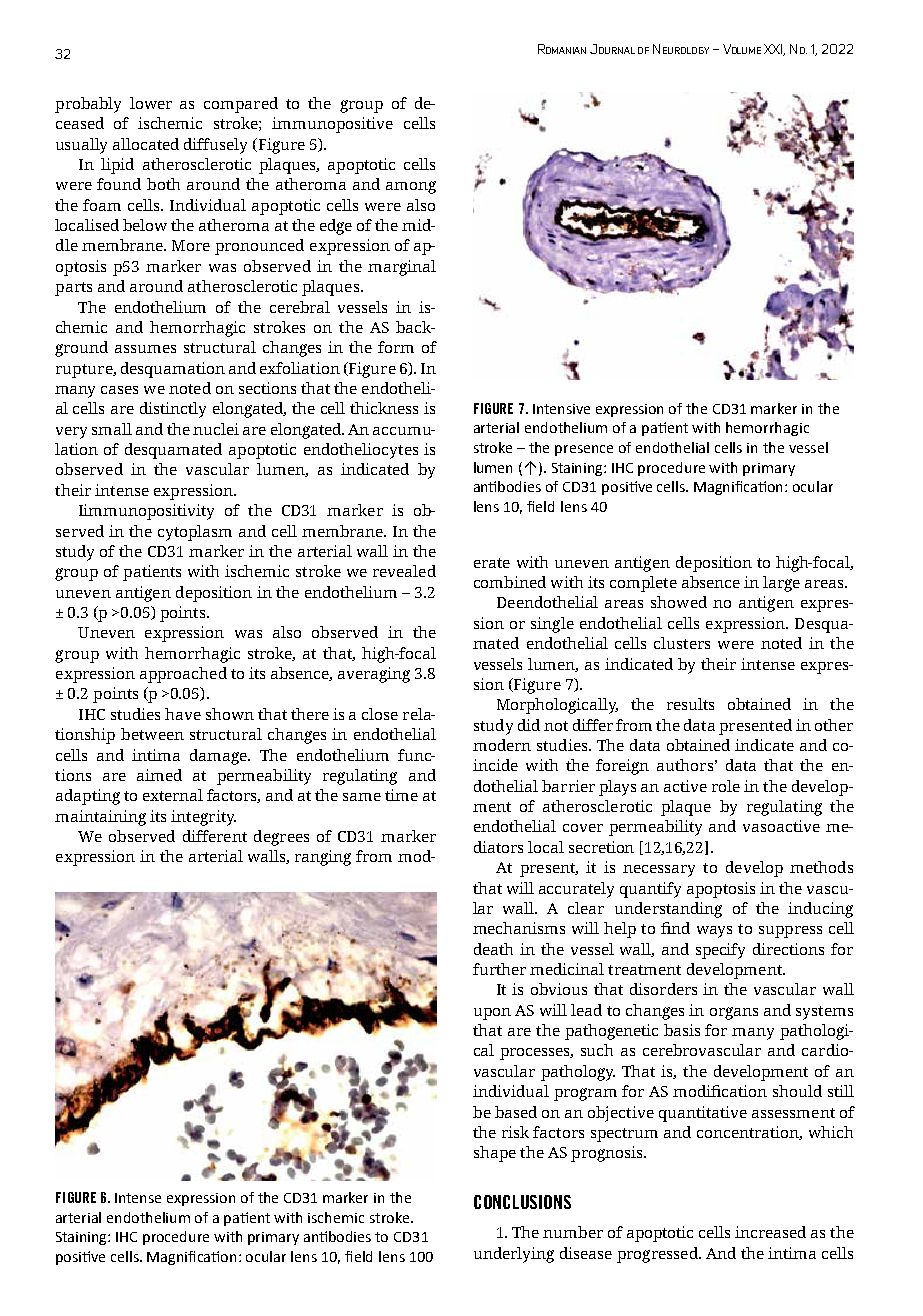 The height and width of the screenshot is (1316, 923). Describe the element at coordinates (384, 408) in the screenshot. I see `thickness` at that location.
